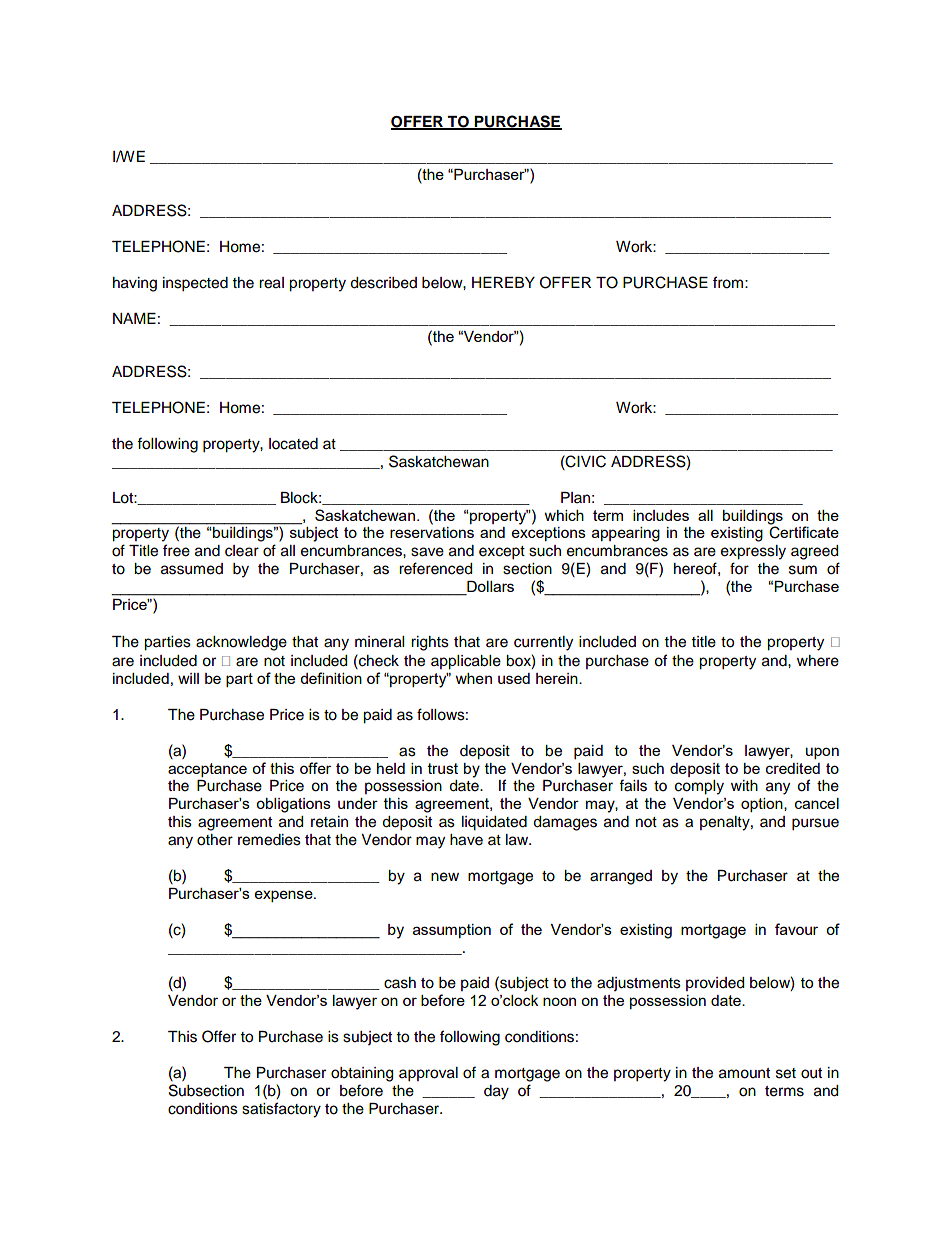 The height and width of the image is (1233, 952). I want to click on satisfactory, so click(281, 1110).
